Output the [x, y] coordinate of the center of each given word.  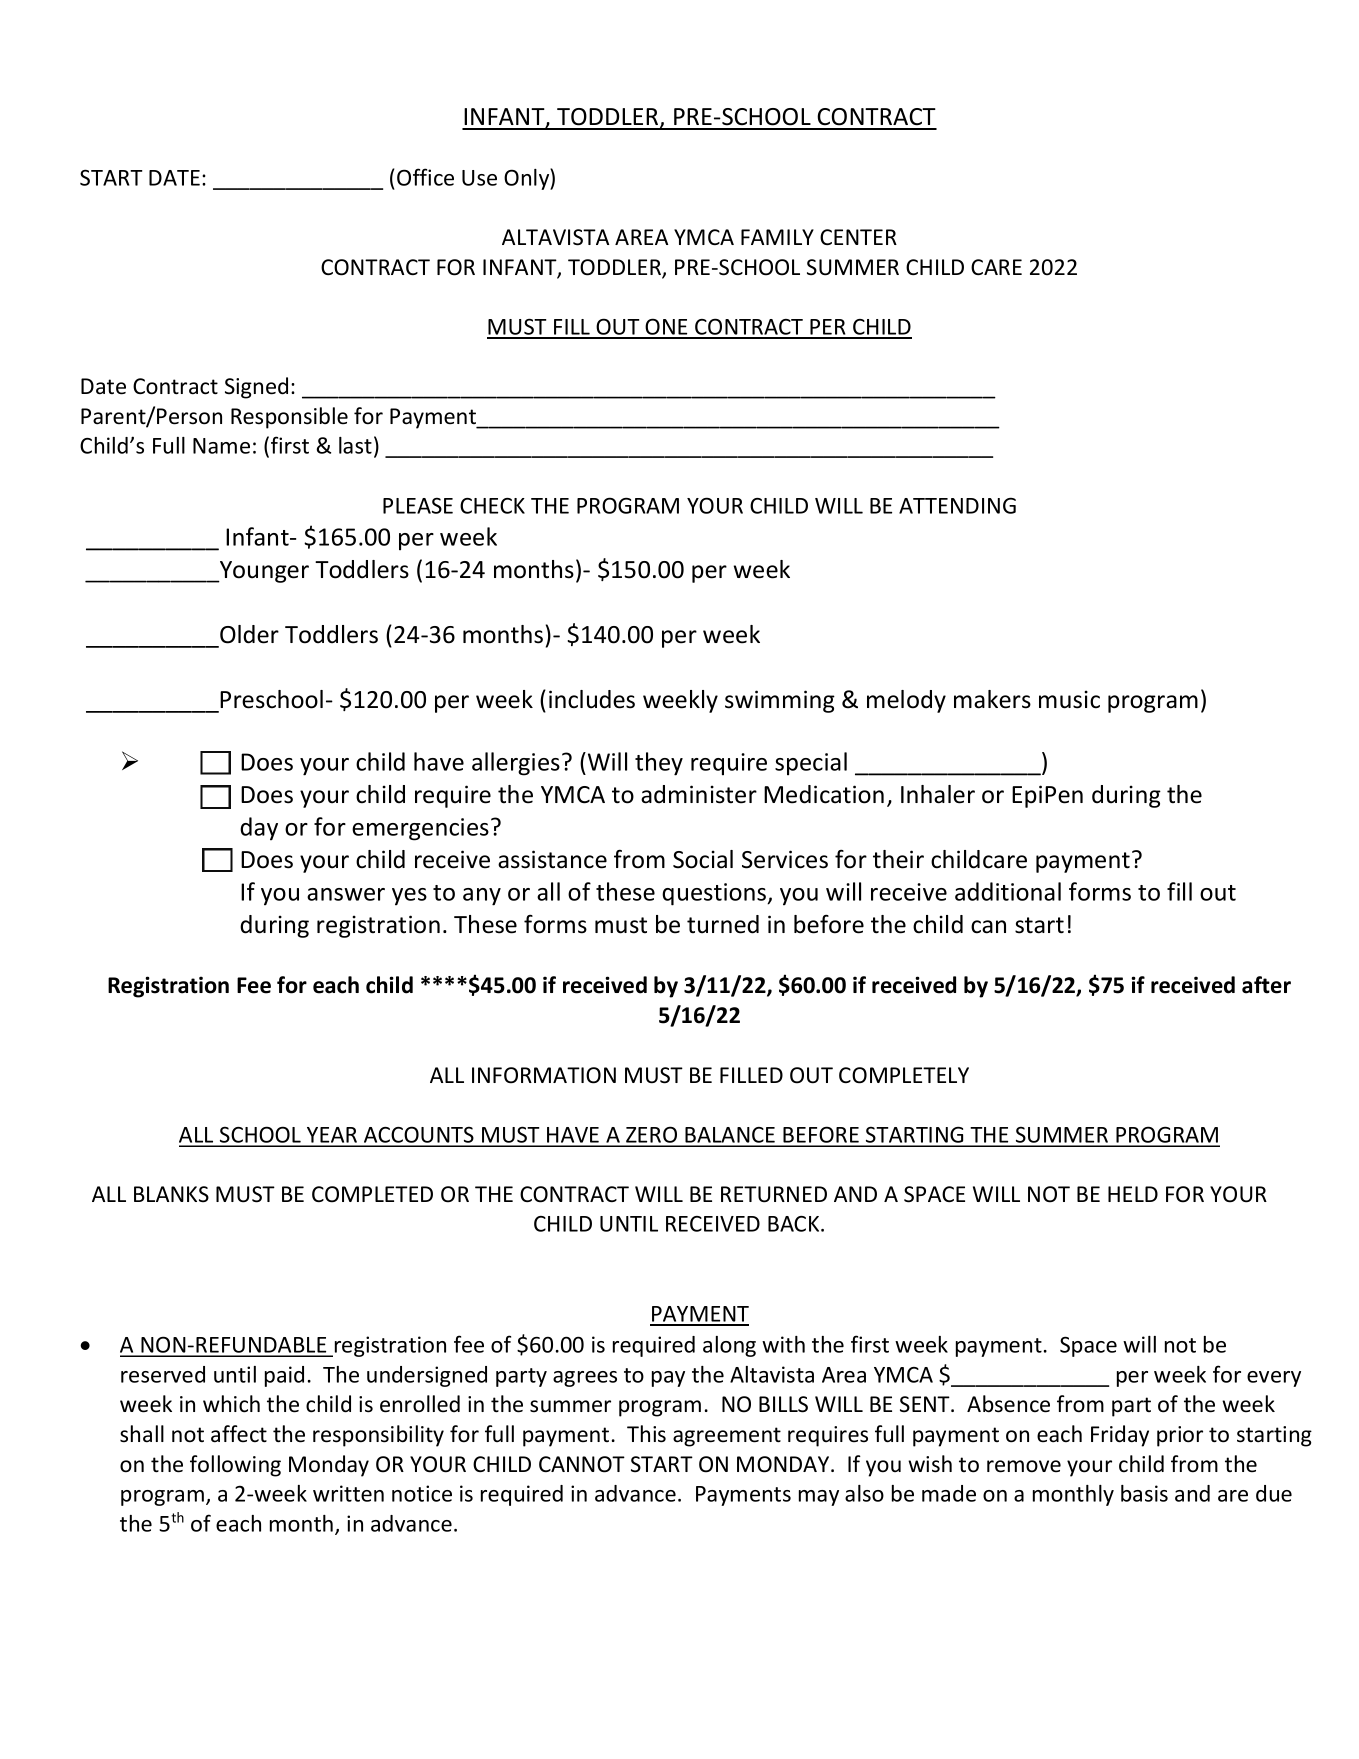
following [235, 1466]
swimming [780, 701]
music [1069, 699]
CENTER [858, 237]
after [1266, 985]
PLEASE [418, 505]
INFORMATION [544, 1075]
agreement [727, 1437]
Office [425, 177]
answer [346, 894]
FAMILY [777, 237]
